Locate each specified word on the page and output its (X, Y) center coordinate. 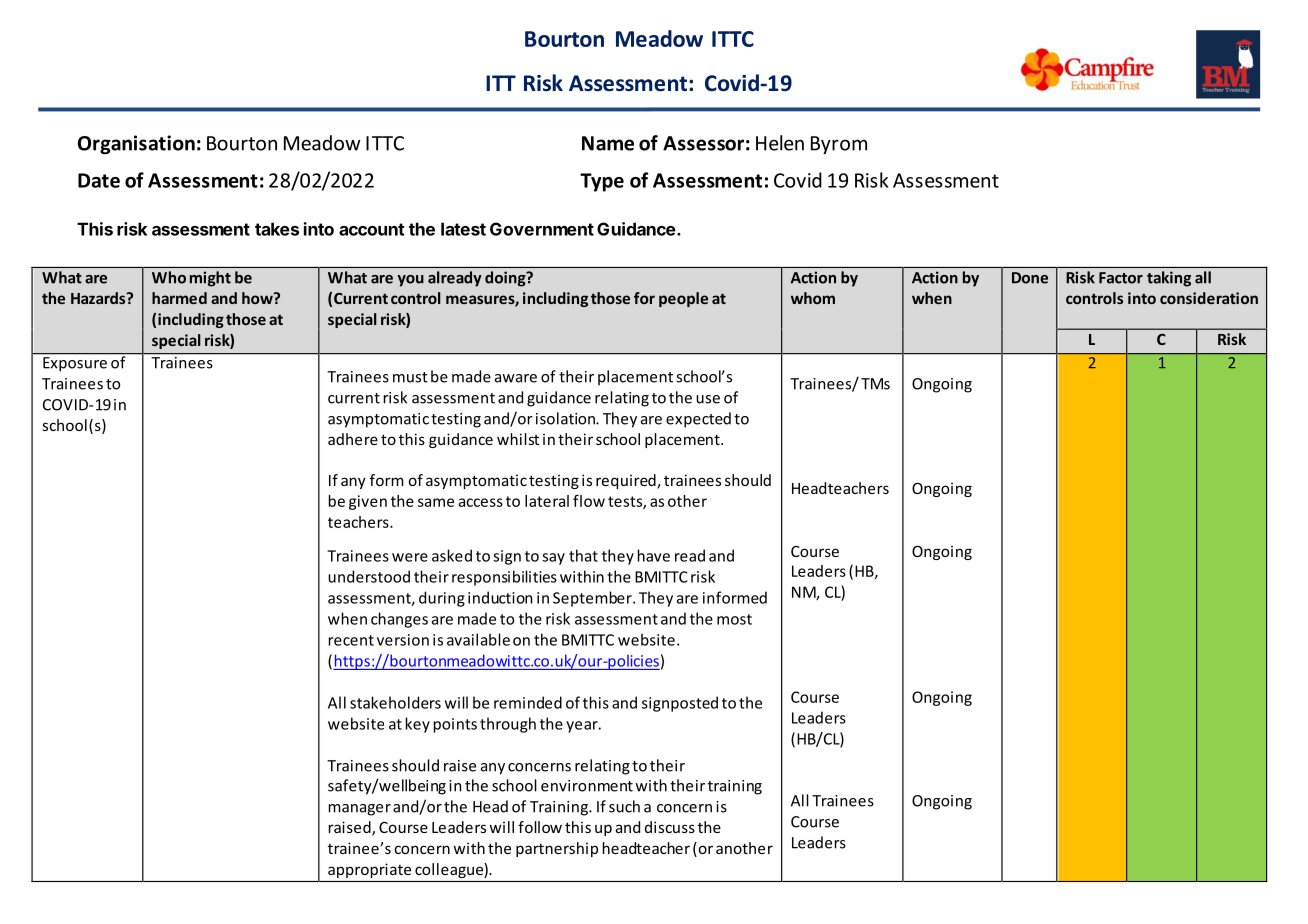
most (734, 619)
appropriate (369, 870)
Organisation (136, 144)
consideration (1209, 298)
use (708, 399)
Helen (780, 143)
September (593, 599)
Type (602, 182)
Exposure (75, 364)
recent (351, 640)
